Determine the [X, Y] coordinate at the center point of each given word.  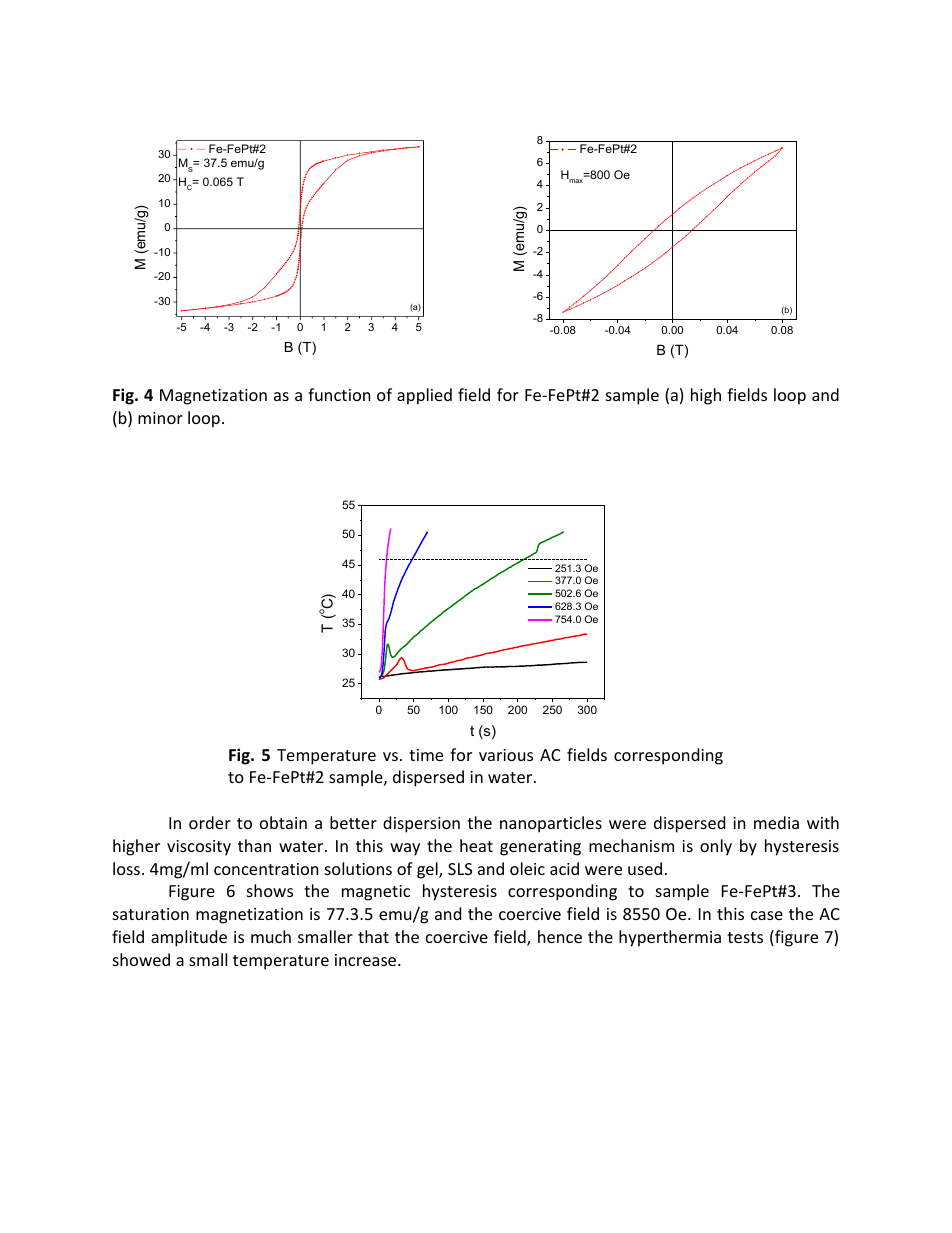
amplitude [189, 938]
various [506, 755]
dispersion [421, 824]
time [426, 755]
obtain [283, 822]
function [339, 394]
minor [160, 418]
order [210, 822]
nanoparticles [551, 824]
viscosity [199, 848]
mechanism [631, 845]
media [776, 822]
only [716, 847]
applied [424, 396]
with [823, 822]
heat [476, 845]
